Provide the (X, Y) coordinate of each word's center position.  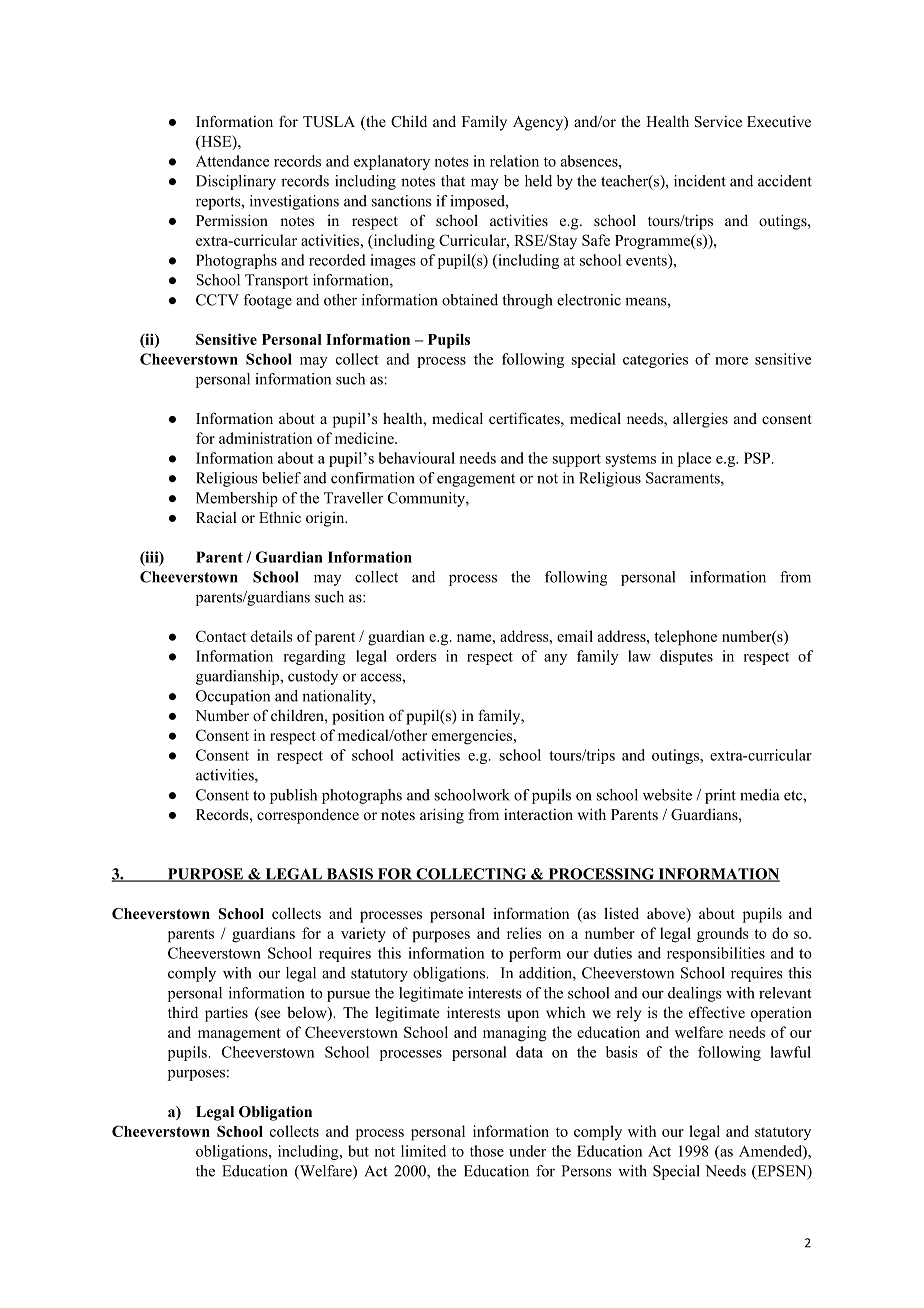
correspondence (308, 816)
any (555, 659)
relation (514, 161)
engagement (476, 480)
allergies (700, 420)
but (358, 1151)
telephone (685, 638)
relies (524, 933)
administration (265, 438)
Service (718, 122)
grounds (723, 935)
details (272, 636)
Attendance (232, 161)
